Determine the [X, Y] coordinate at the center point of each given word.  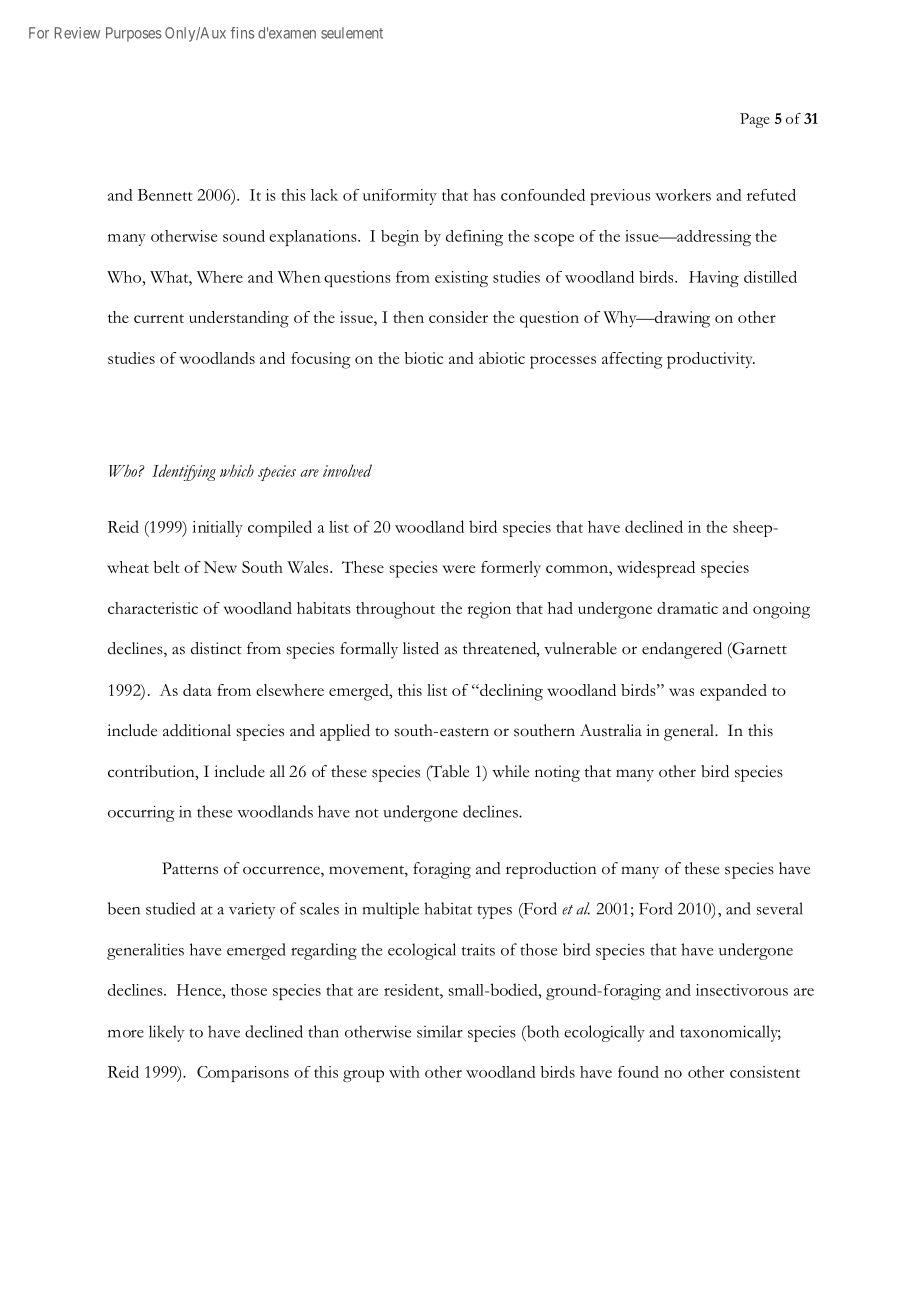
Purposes [133, 34]
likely [166, 1033]
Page [755, 120]
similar [440, 1031]
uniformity [400, 197]
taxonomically [730, 1033]
